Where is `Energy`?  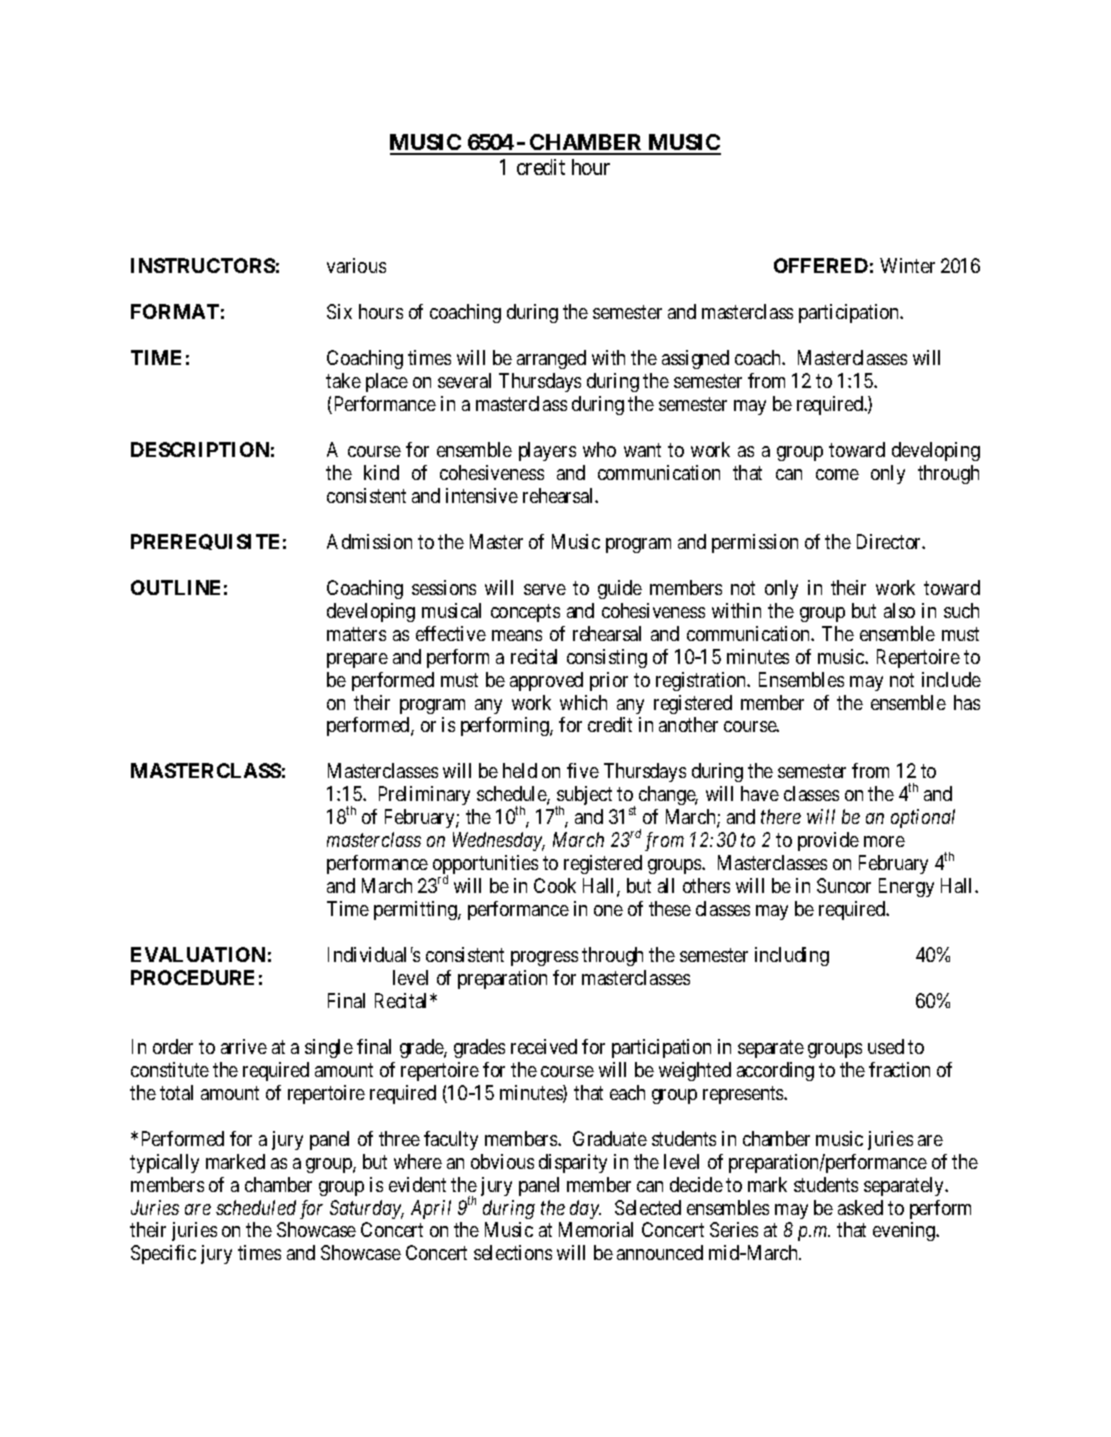 Energy is located at coordinates (906, 887).
